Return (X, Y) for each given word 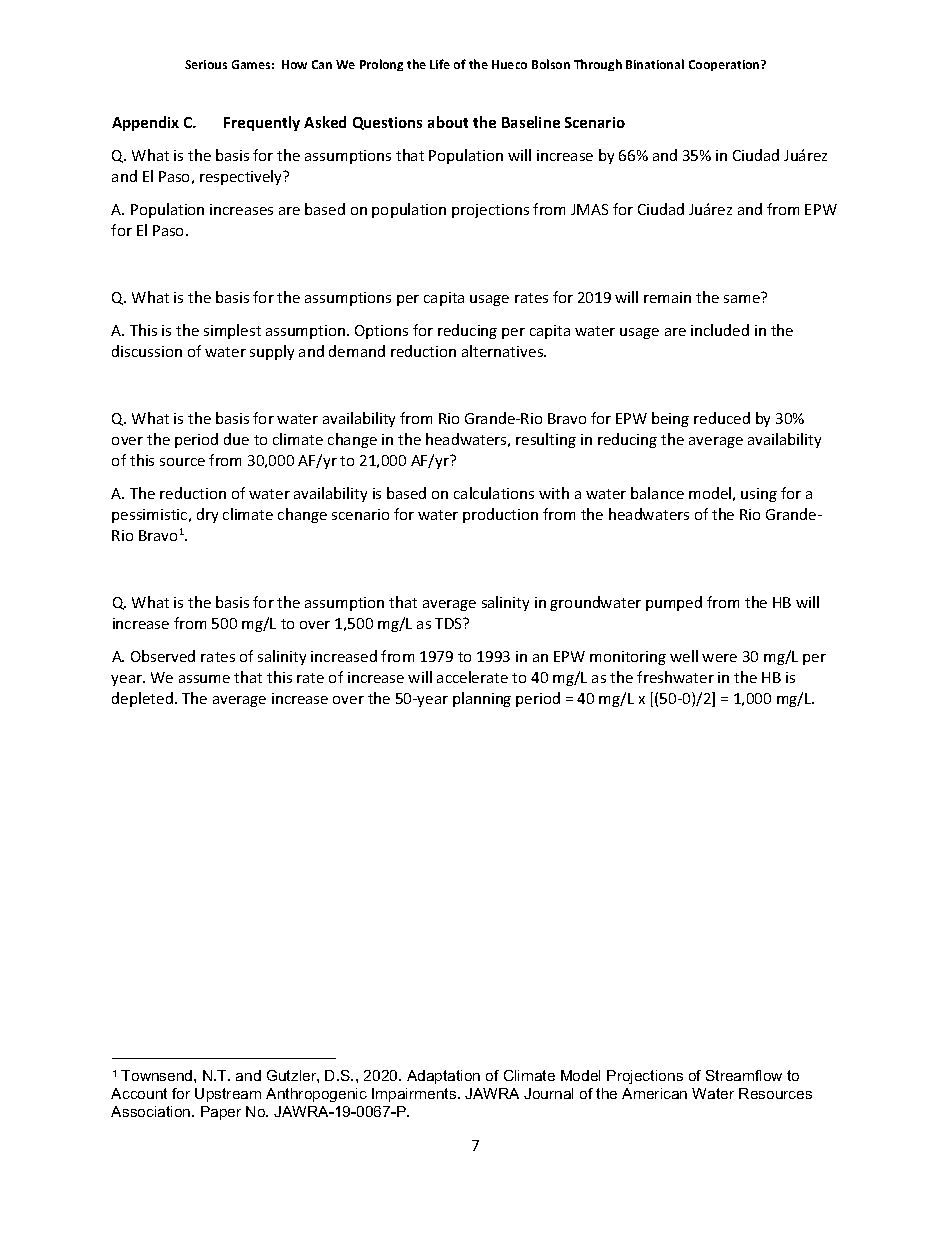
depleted (144, 699)
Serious (206, 64)
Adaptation (443, 1077)
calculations (494, 493)
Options (381, 332)
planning (482, 699)
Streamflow (744, 1075)
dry (207, 515)
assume (204, 679)
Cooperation (725, 65)
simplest (232, 331)
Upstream (228, 1095)
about (448, 122)
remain (667, 297)
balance (657, 493)
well (684, 656)
